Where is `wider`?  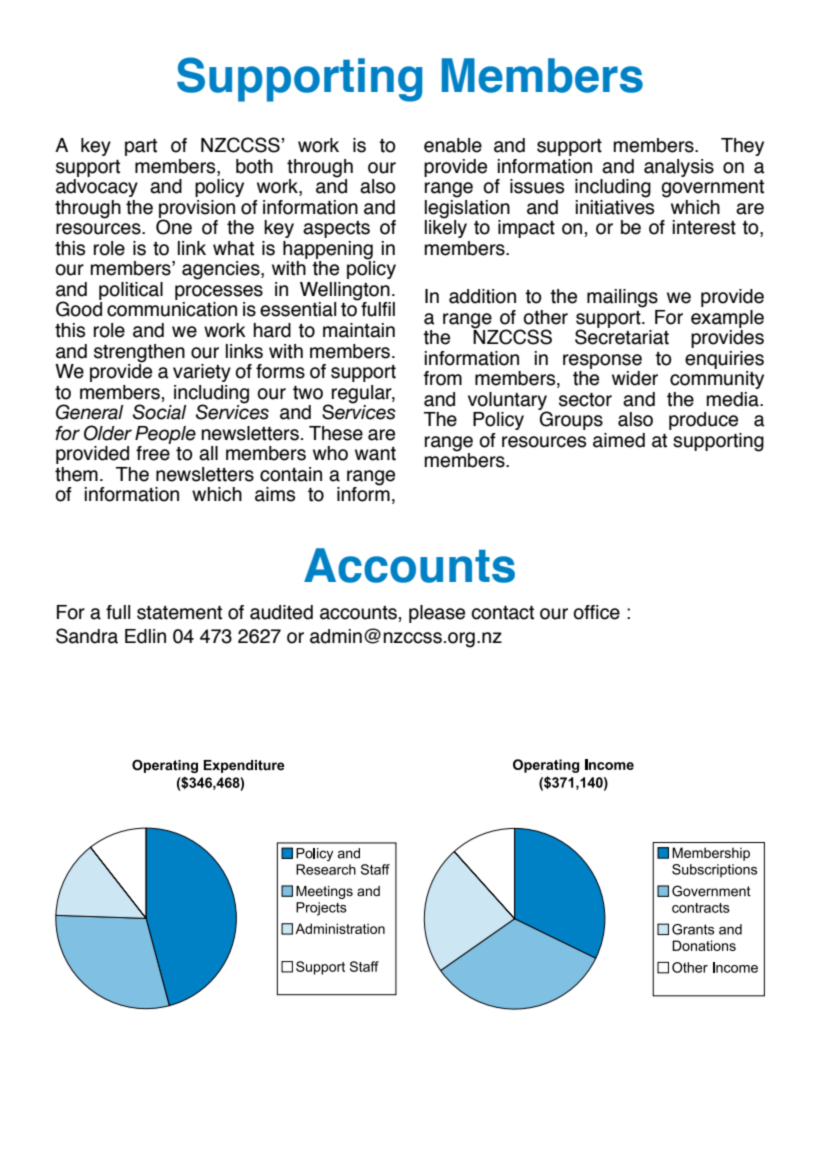
wider is located at coordinates (635, 378).
